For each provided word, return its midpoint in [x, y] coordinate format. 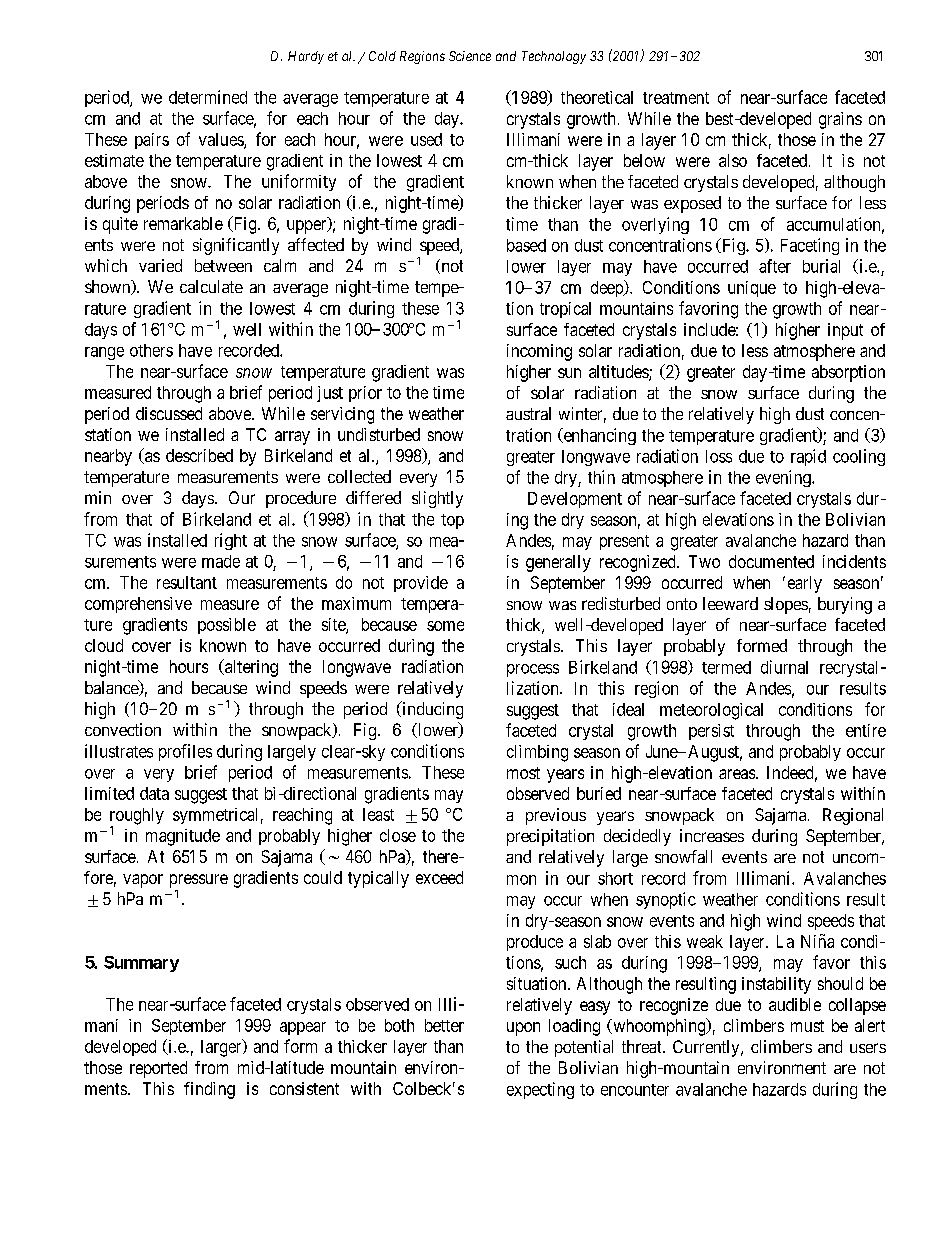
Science [470, 56]
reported [158, 1069]
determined [208, 97]
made [221, 561]
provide [421, 584]
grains [840, 120]
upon [523, 1029]
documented [771, 561]
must [807, 1026]
